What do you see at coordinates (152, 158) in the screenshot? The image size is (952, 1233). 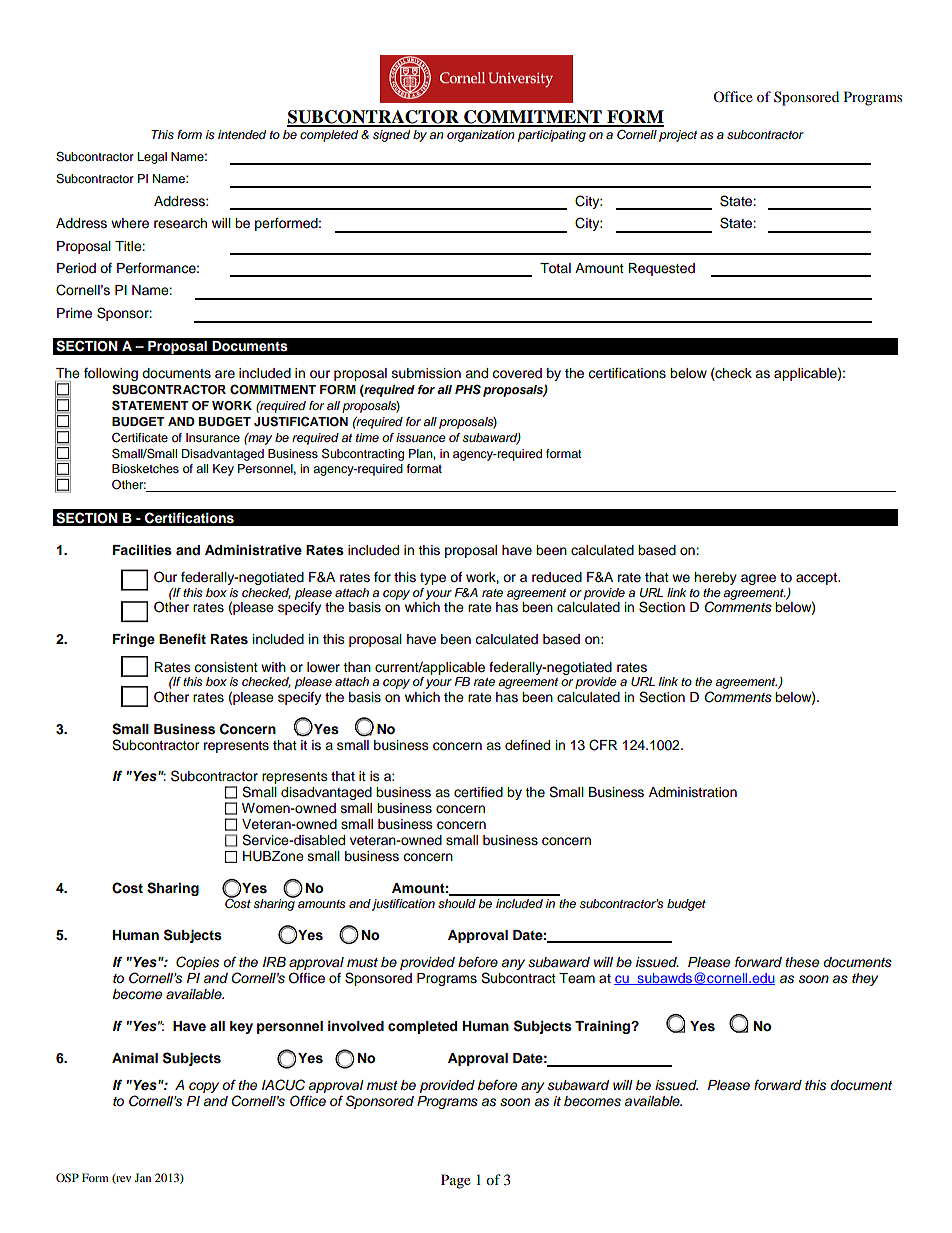 I see `Legal` at bounding box center [152, 158].
